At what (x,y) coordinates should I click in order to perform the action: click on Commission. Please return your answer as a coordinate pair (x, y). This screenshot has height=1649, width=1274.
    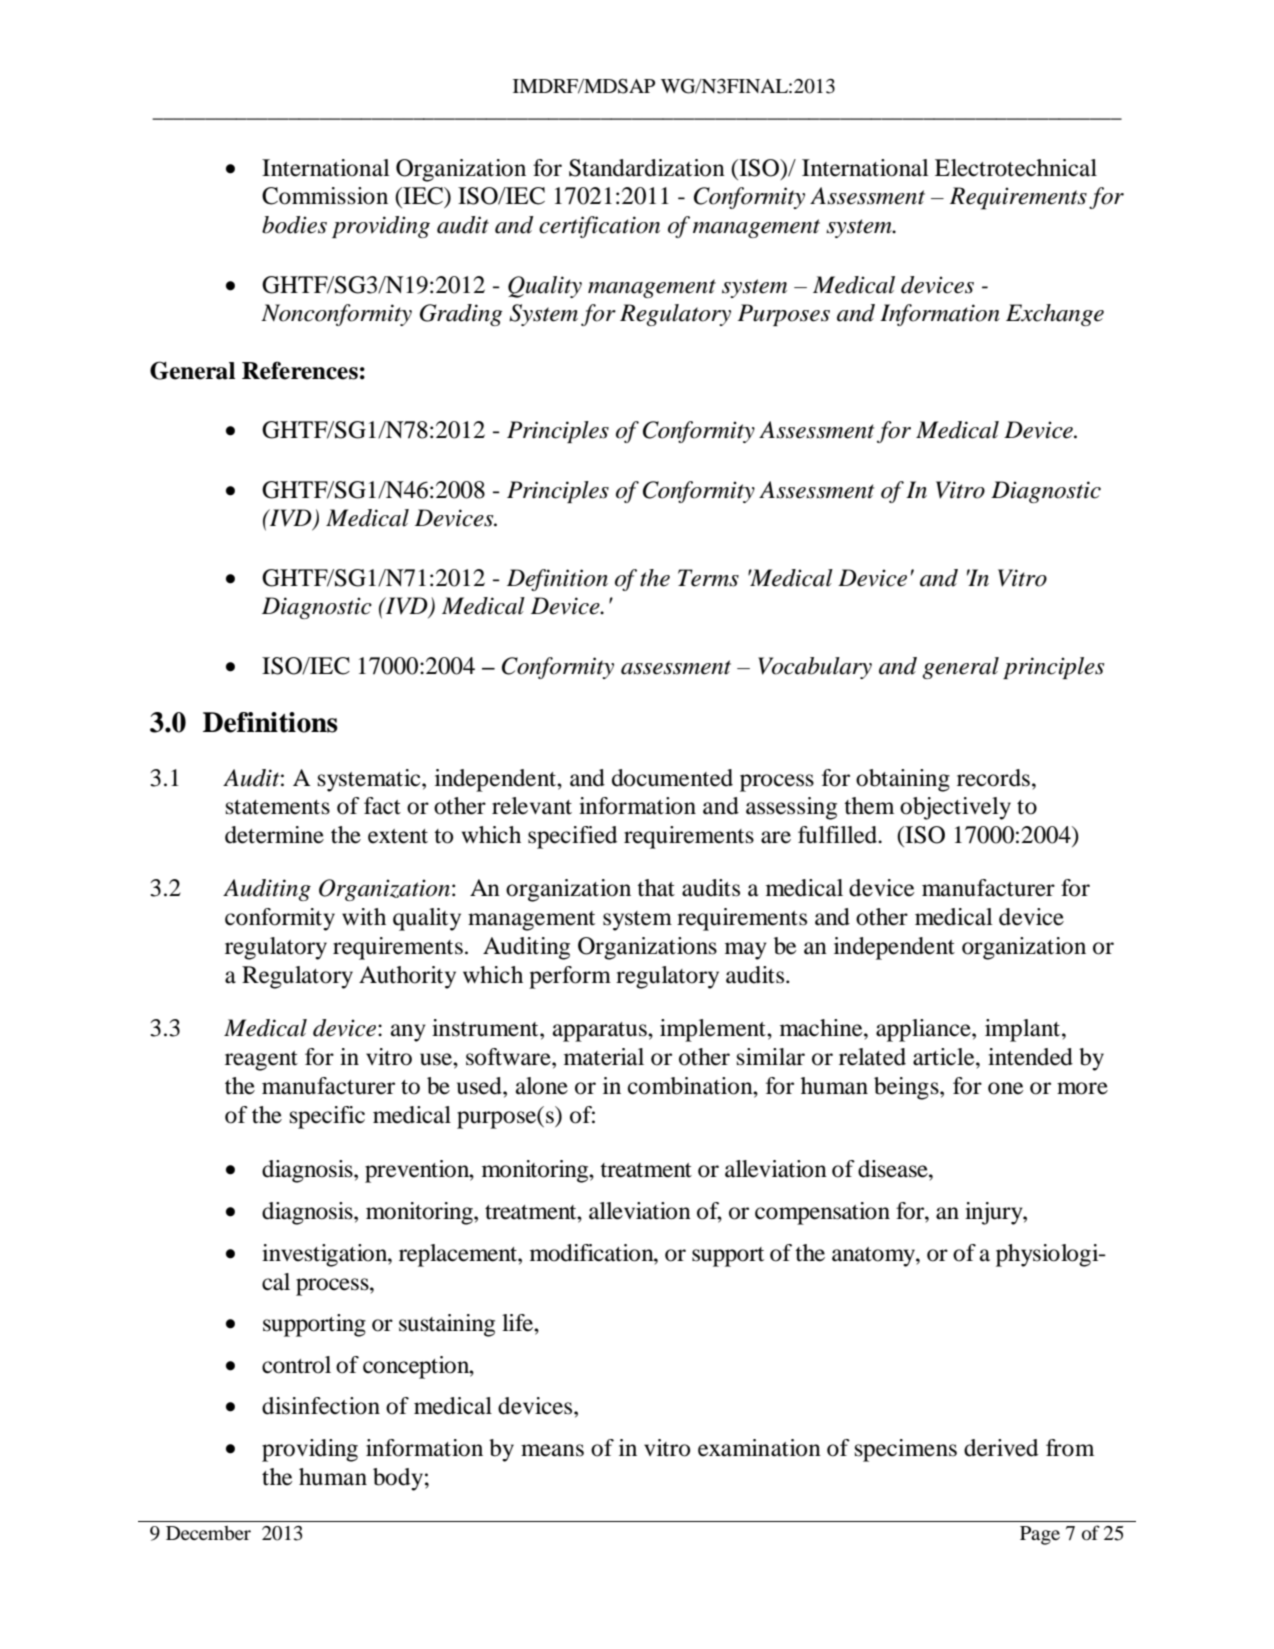
    Looking at the image, I should click on (325, 196).
